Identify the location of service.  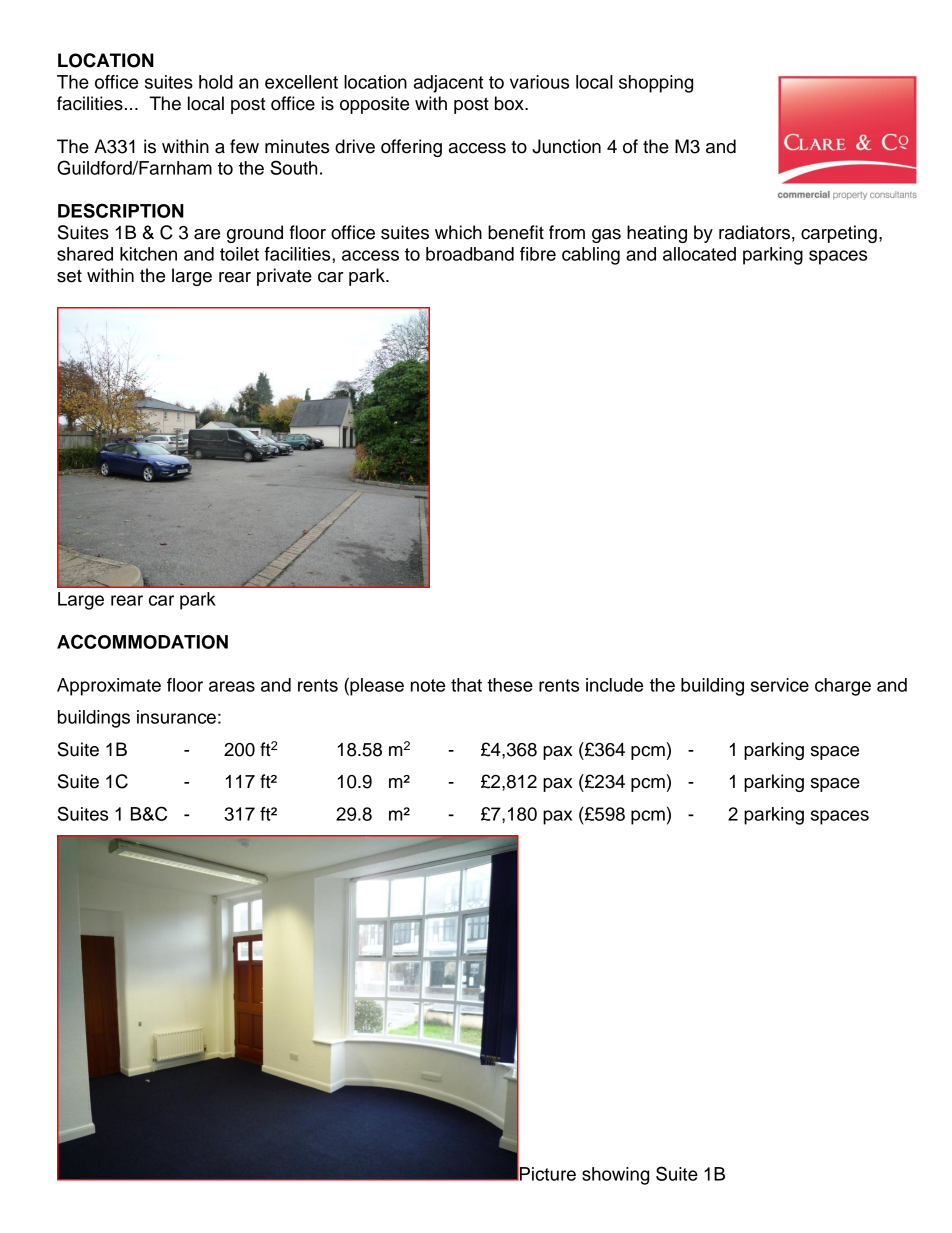
(780, 685).
